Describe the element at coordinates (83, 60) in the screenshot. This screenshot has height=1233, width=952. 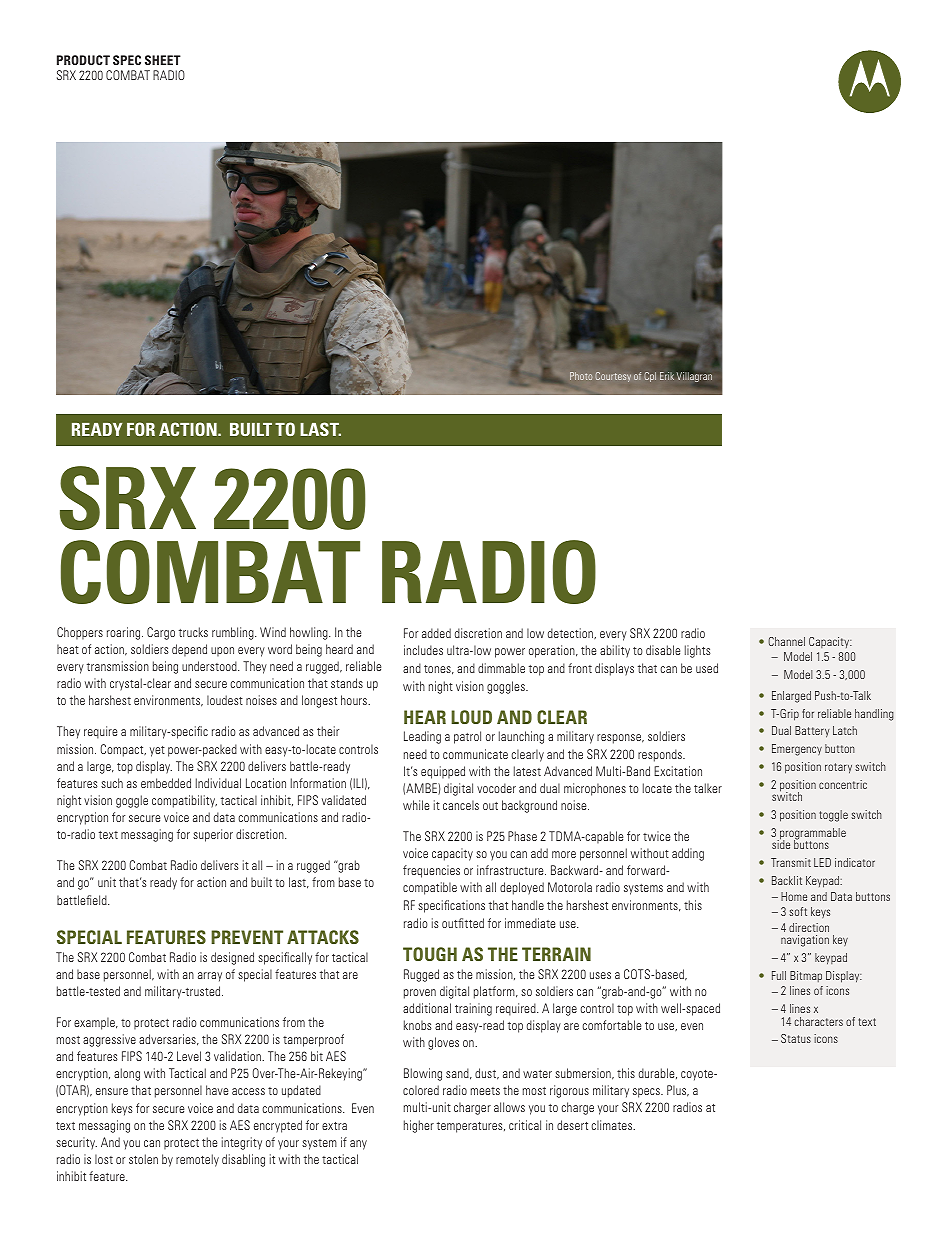
I see `PRODUCT` at that location.
